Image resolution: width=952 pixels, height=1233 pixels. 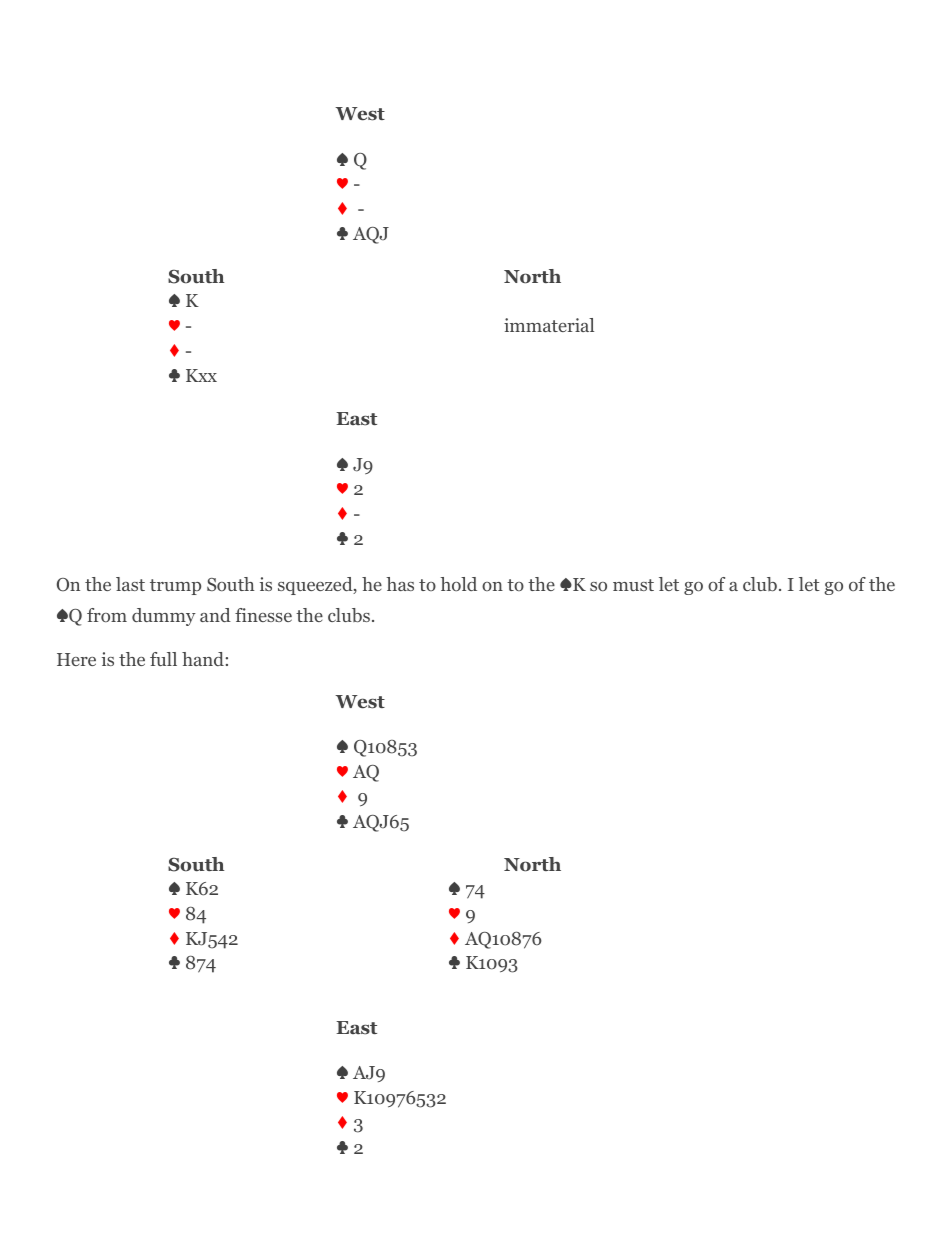 I want to click on has, so click(x=400, y=584).
